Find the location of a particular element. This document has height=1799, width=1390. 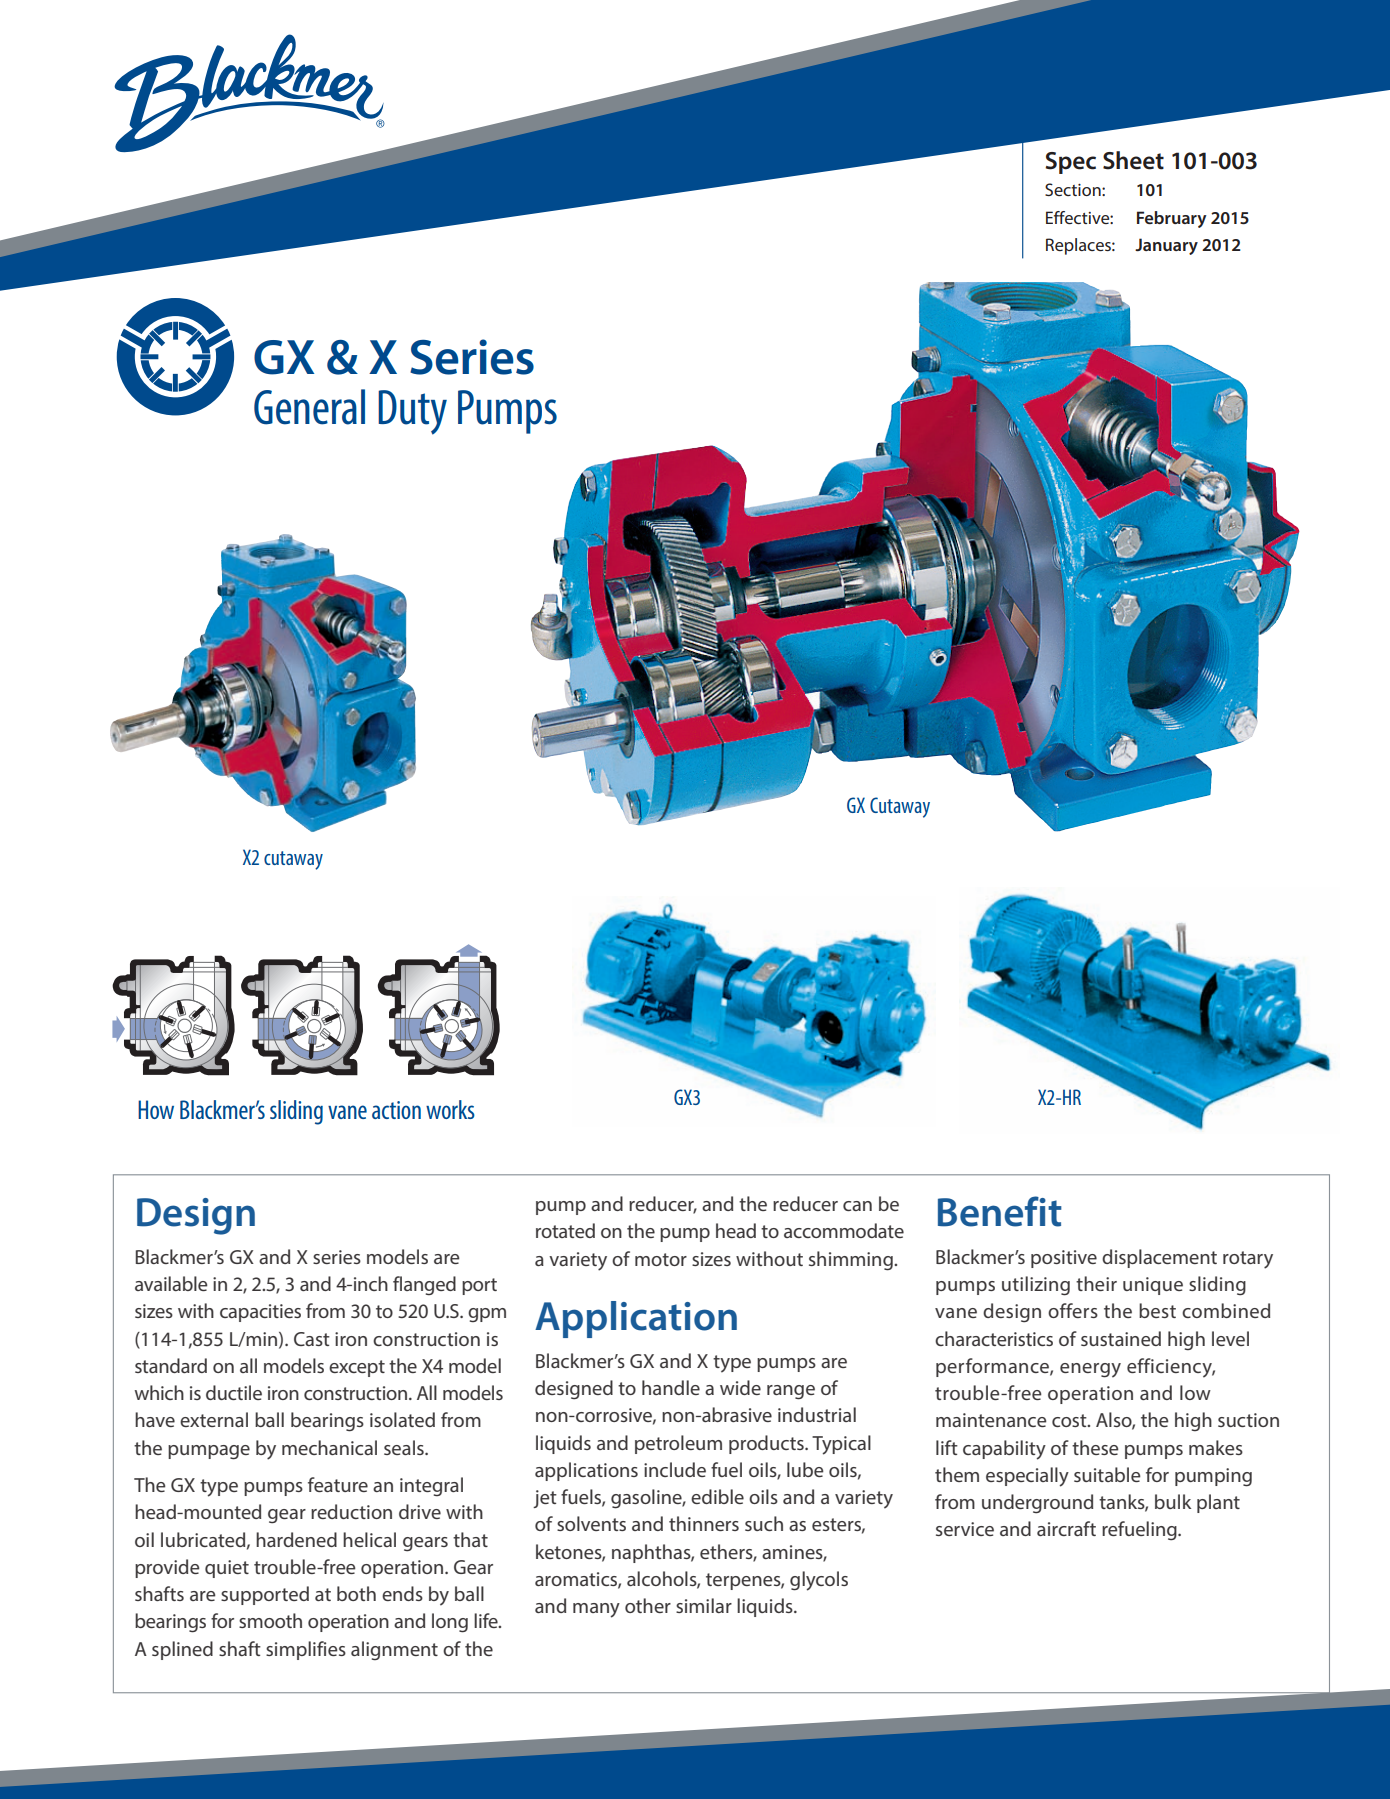

sustained is located at coordinates (1121, 1338).
